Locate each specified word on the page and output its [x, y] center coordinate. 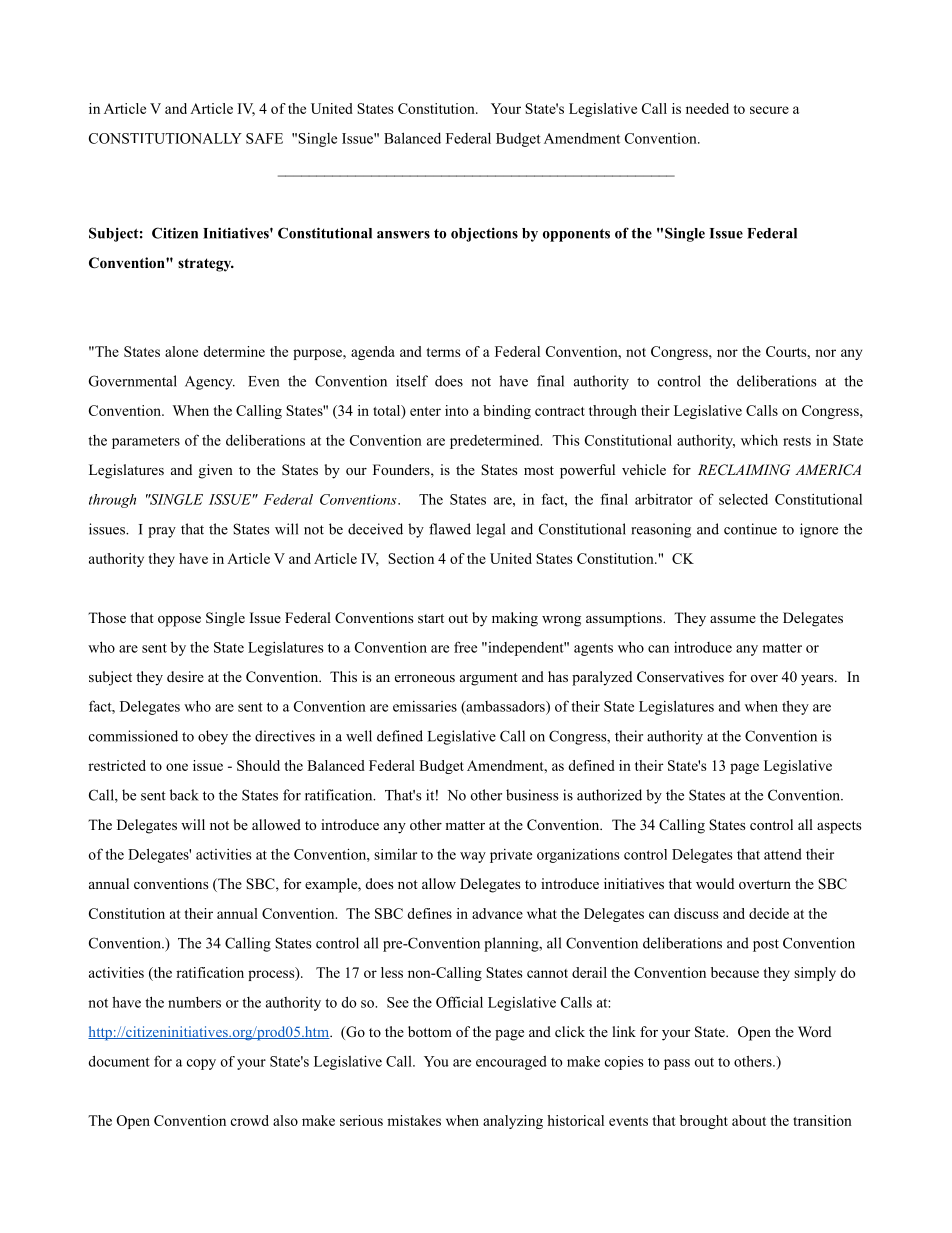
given [216, 471]
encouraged [511, 1063]
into [456, 410]
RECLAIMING [744, 470]
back [184, 795]
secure [769, 110]
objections [484, 234]
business [532, 795]
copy [201, 1064]
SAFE [264, 138]
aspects [839, 827]
